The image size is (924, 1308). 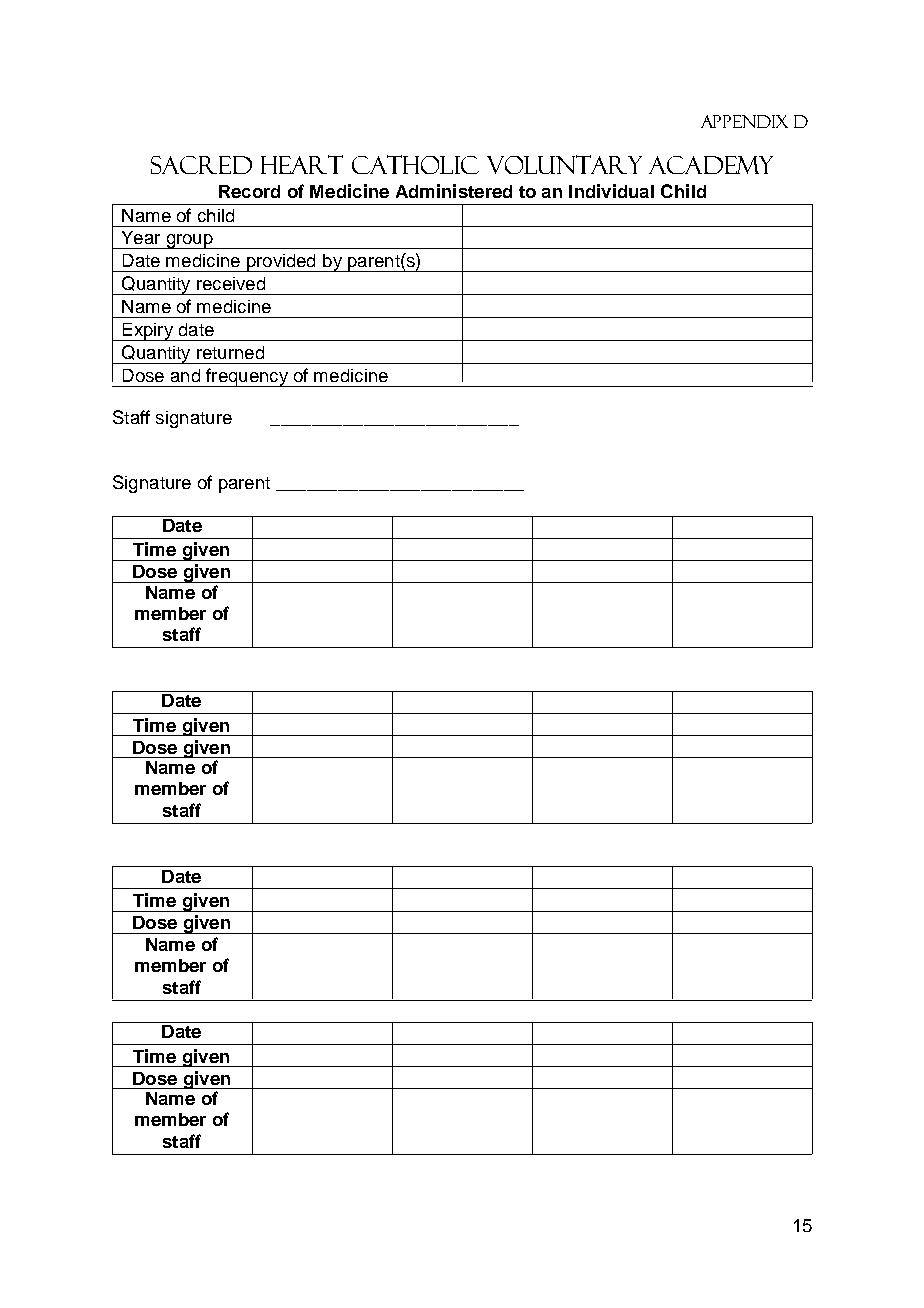 What do you see at coordinates (415, 164) in the screenshot?
I see `CATHOLIC` at bounding box center [415, 164].
